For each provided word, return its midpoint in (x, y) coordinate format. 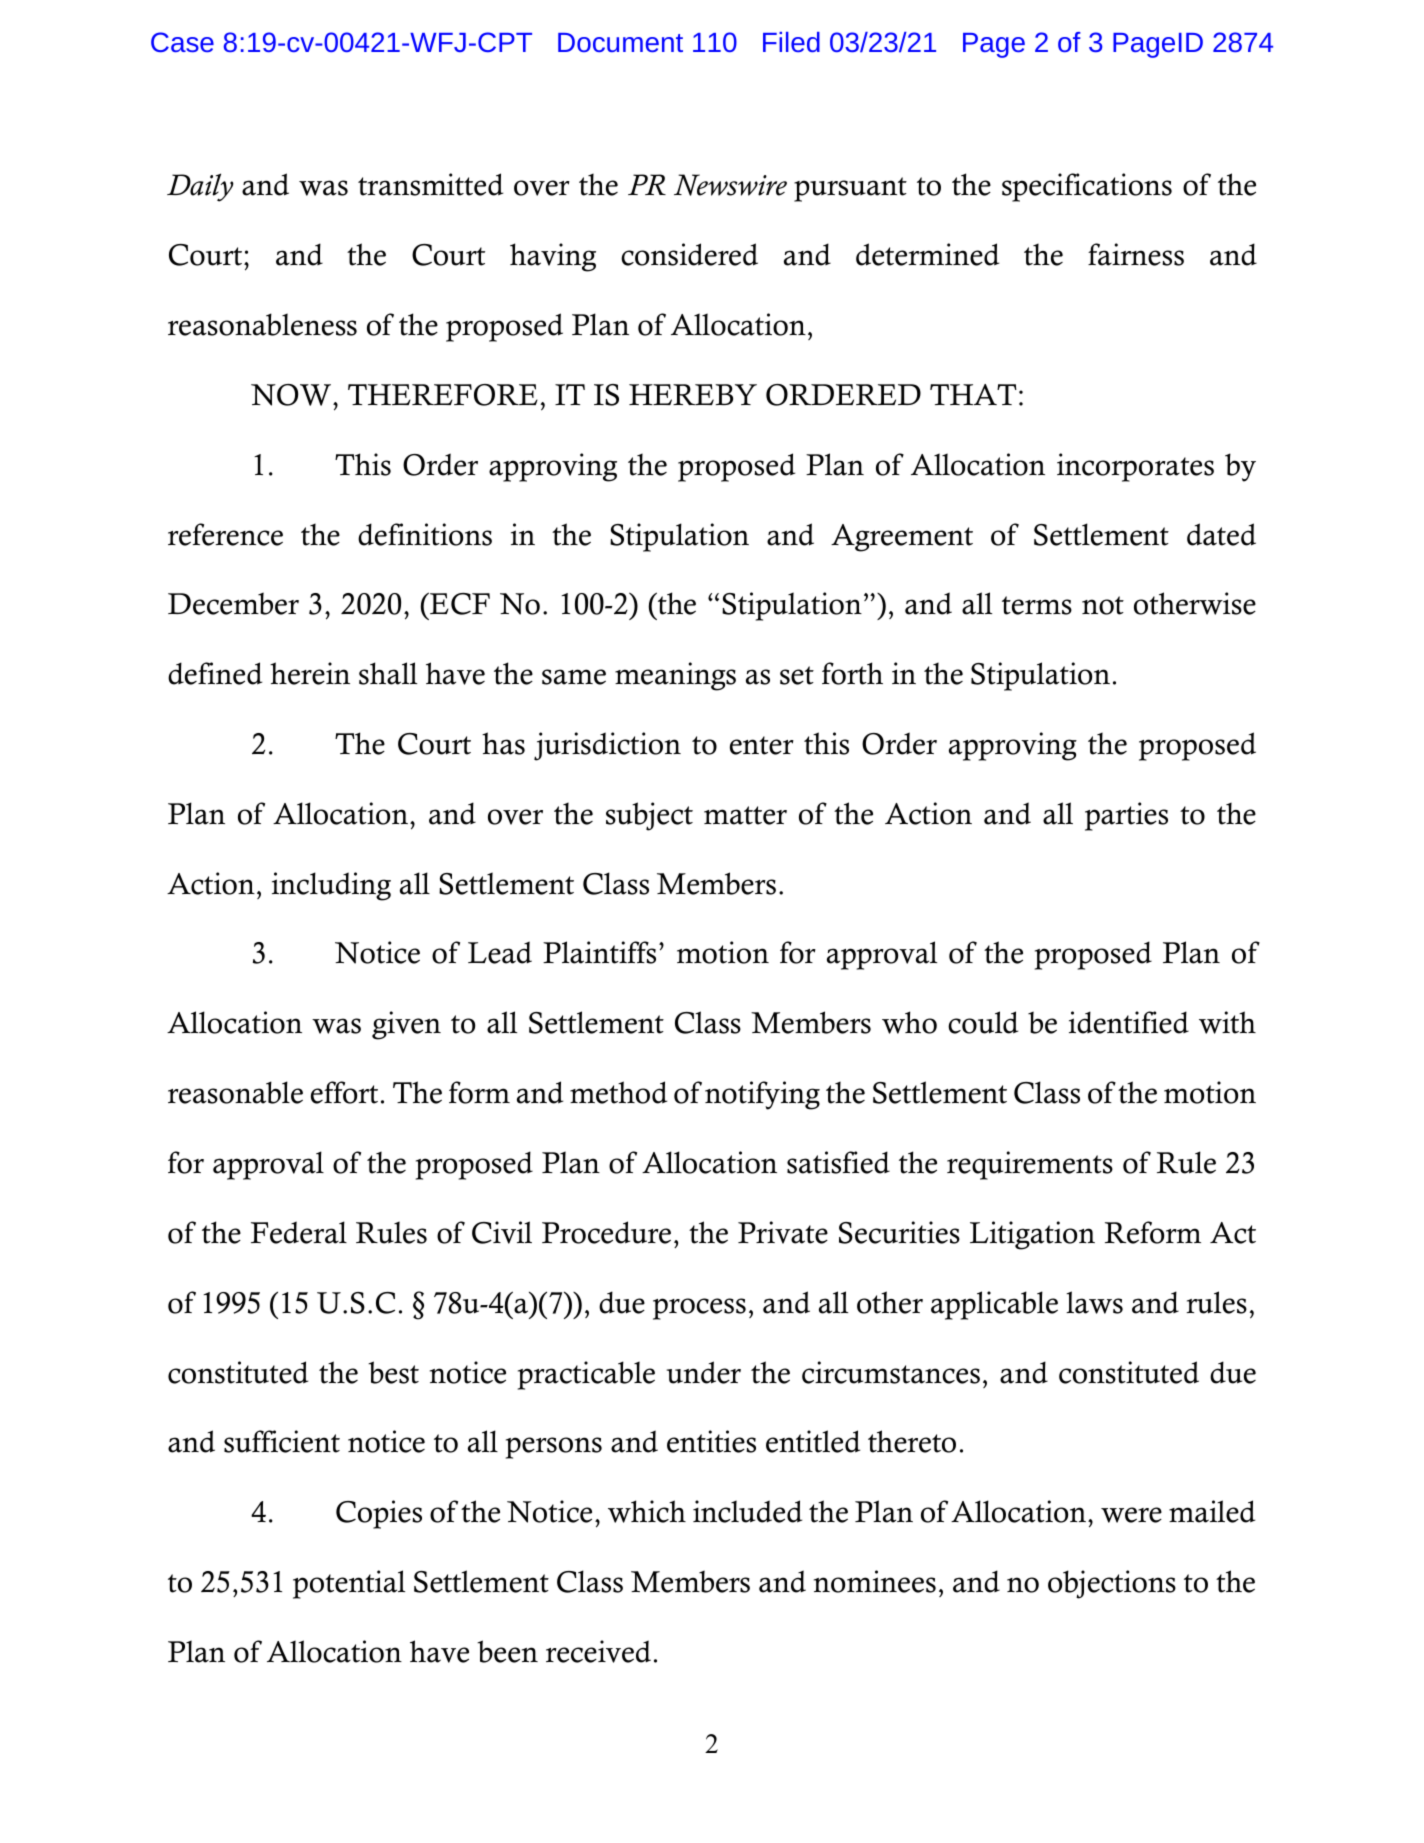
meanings (675, 676)
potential (349, 1584)
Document (620, 42)
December (233, 603)
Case (182, 42)
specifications (1087, 187)
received (598, 1651)
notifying (762, 1095)
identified (1129, 1022)
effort (344, 1092)
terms (1037, 605)
